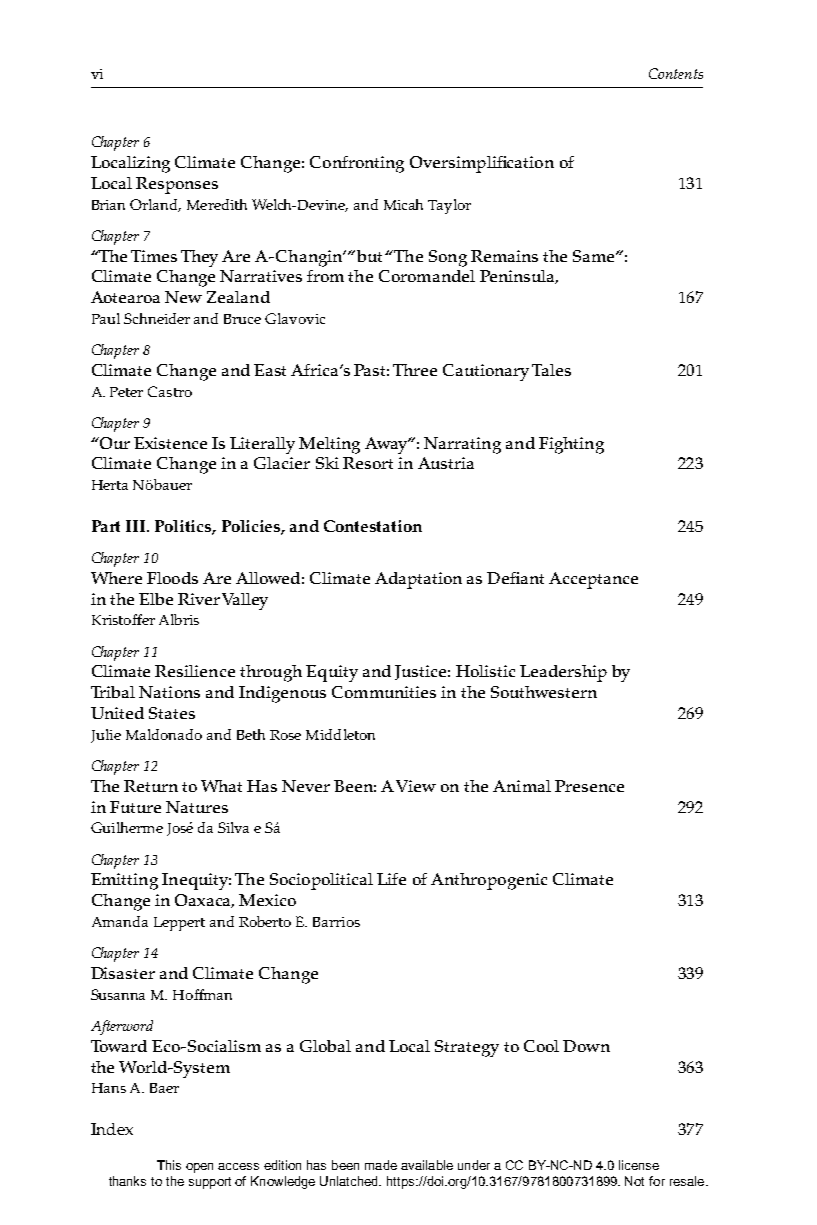 This screenshot has width=817, height=1225. I want to click on Away, so click(387, 445).
